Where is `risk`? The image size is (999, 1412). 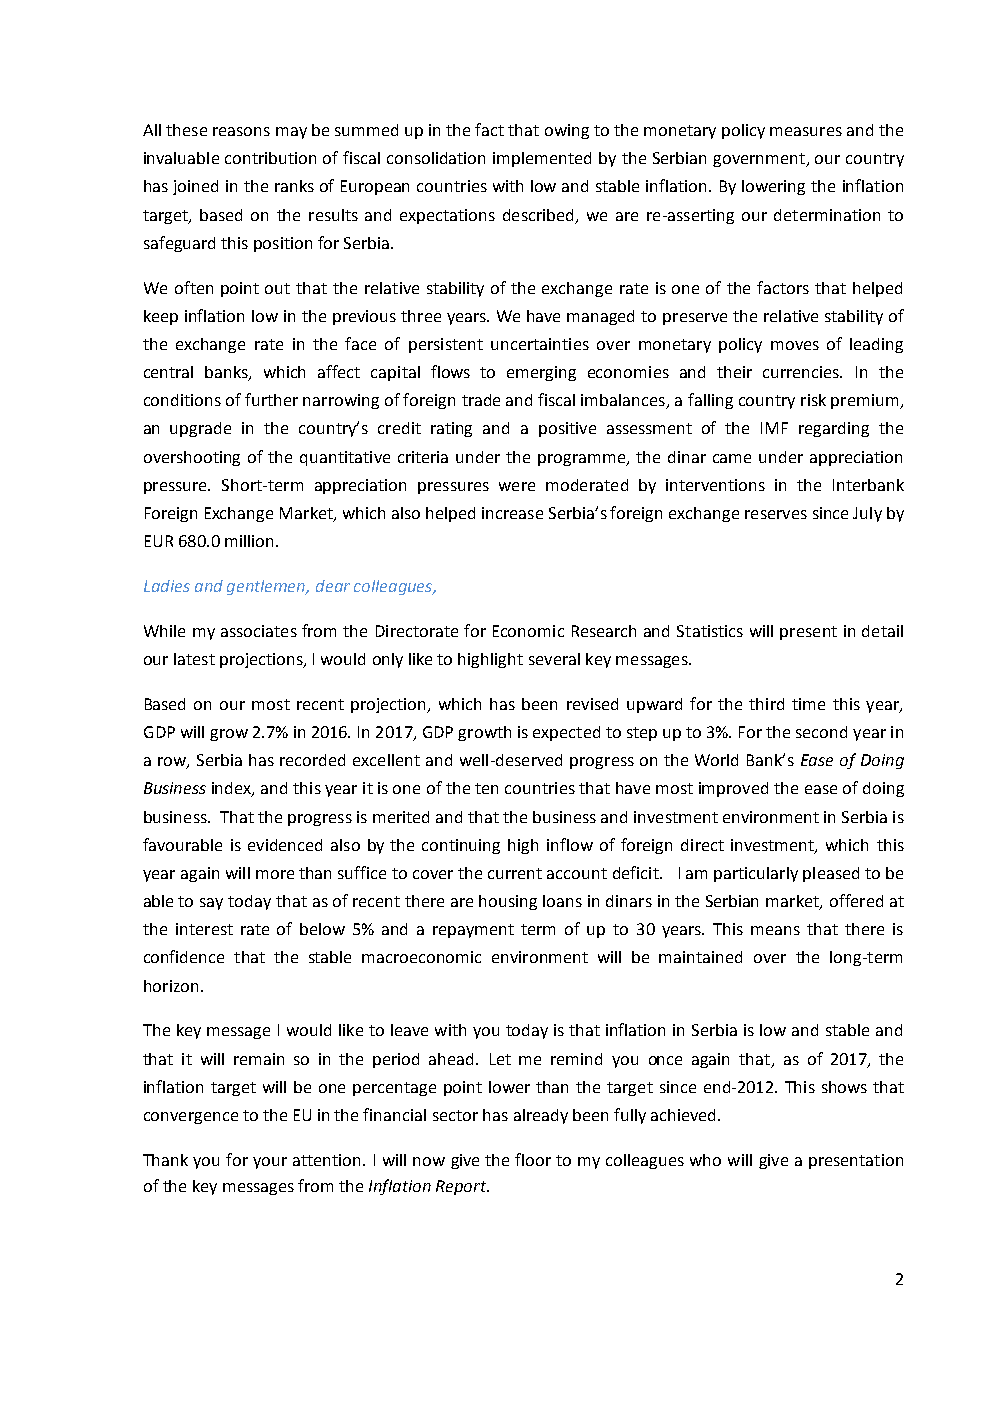 risk is located at coordinates (813, 400).
